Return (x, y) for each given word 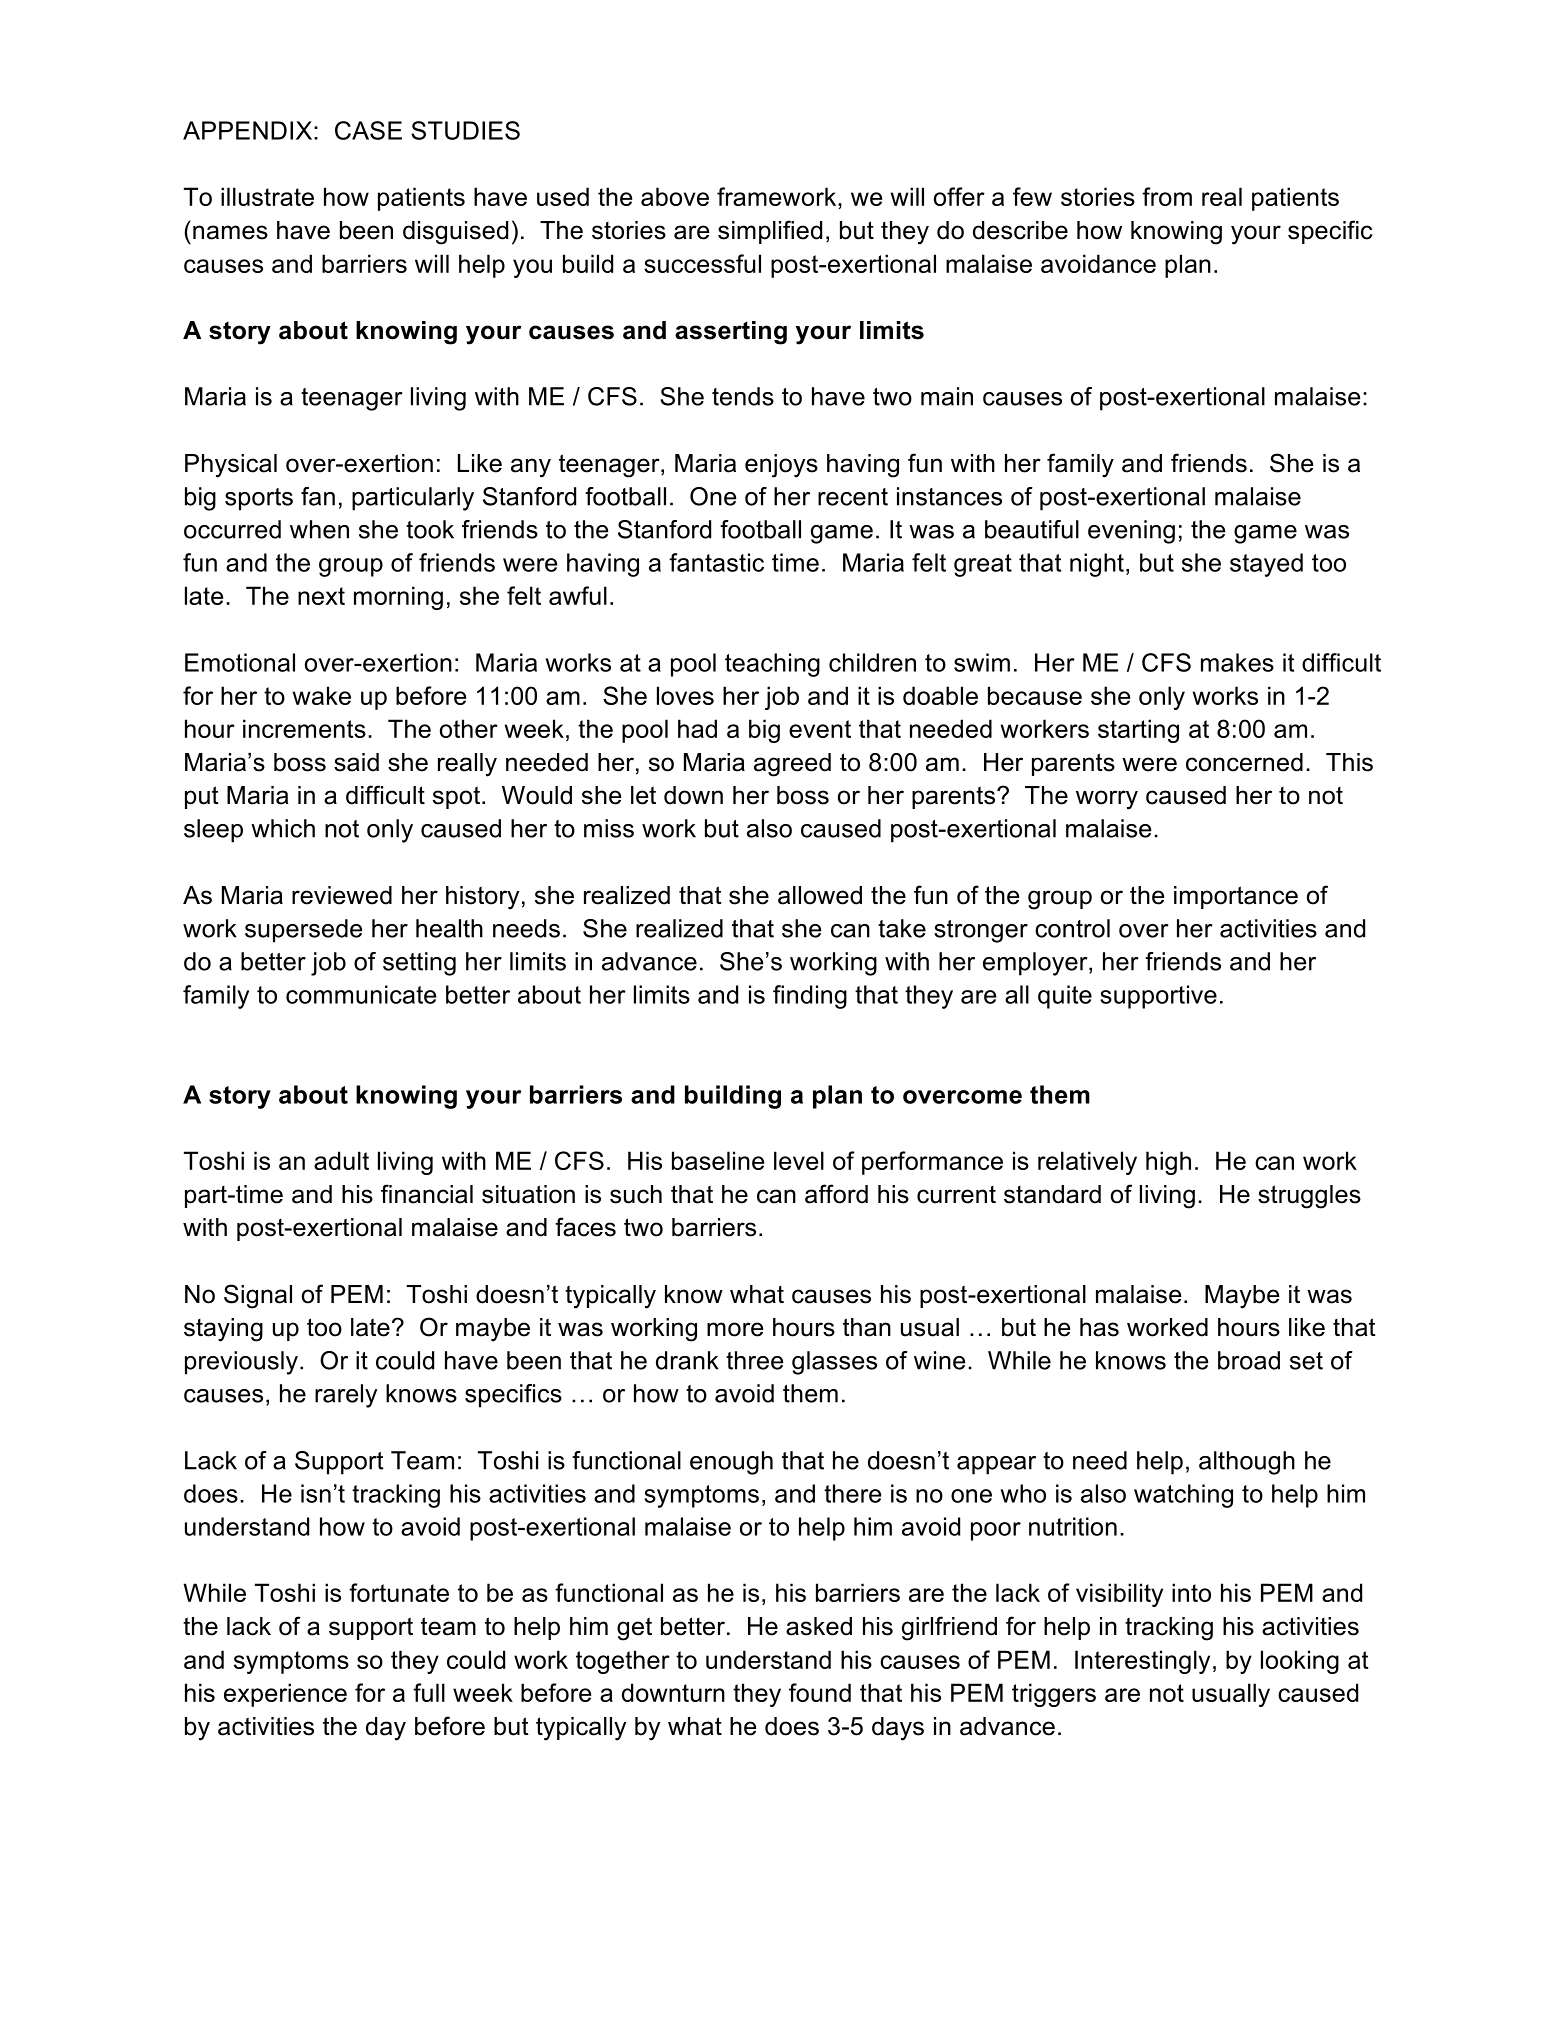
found (820, 1692)
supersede (303, 931)
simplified (770, 232)
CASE (368, 130)
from (1167, 196)
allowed (820, 895)
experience (285, 1695)
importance (1236, 897)
